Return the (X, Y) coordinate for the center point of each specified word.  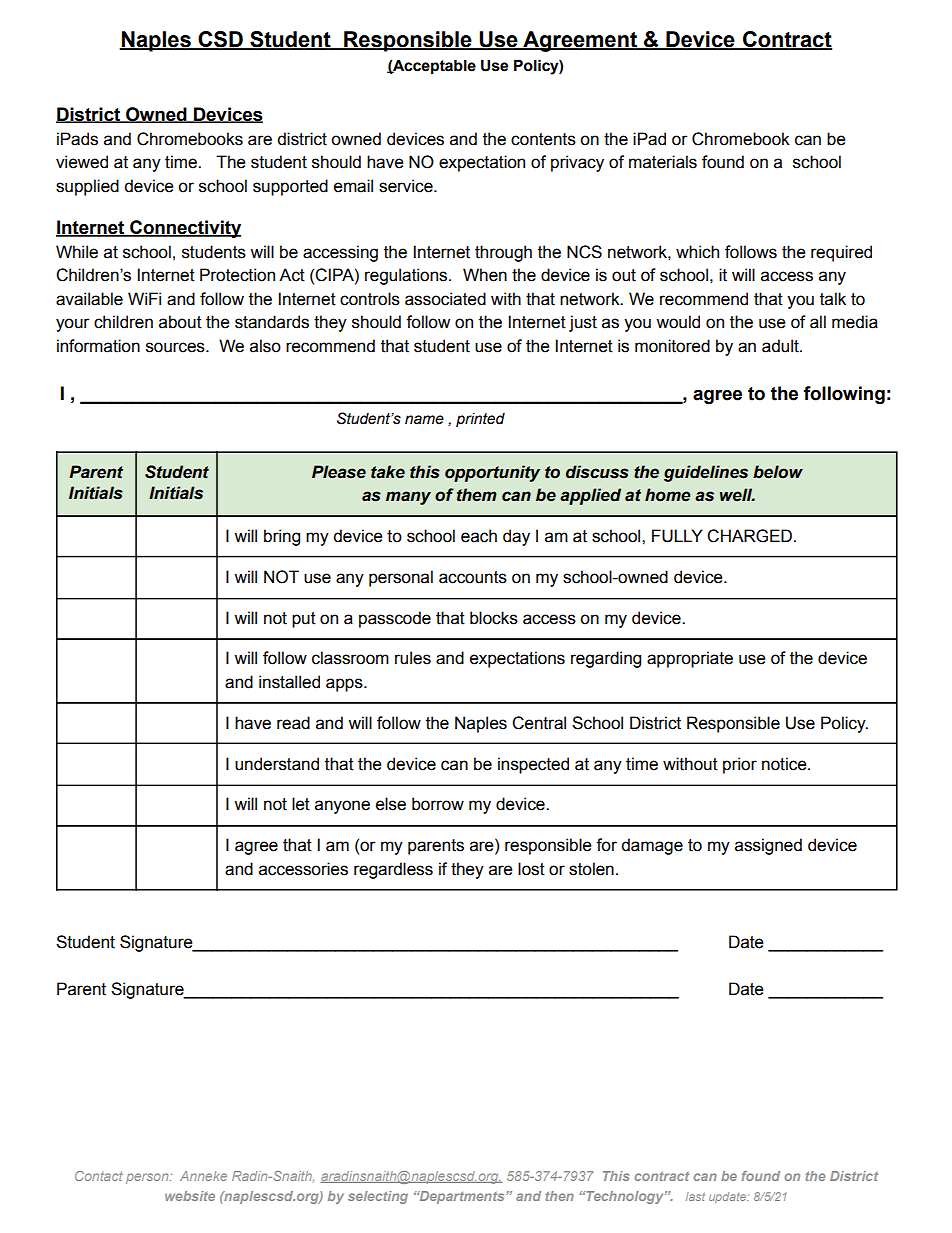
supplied (87, 187)
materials (663, 162)
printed (480, 420)
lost (531, 869)
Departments (462, 1197)
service (407, 186)
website (190, 1196)
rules (413, 658)
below (778, 472)
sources (176, 347)
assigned (768, 846)
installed (289, 682)
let (301, 804)
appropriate (690, 659)
